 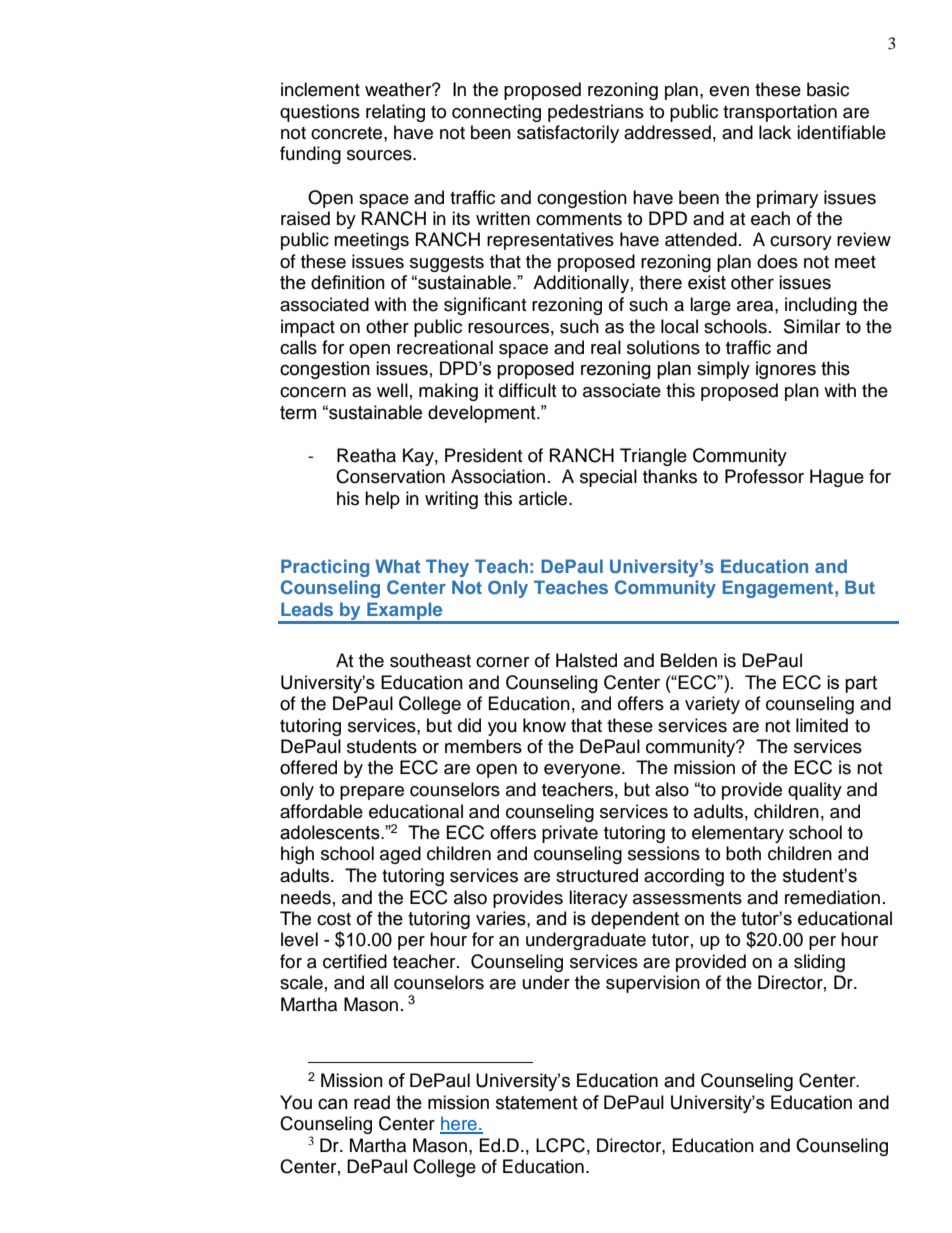 I want to click on statement, so click(x=537, y=1103).
